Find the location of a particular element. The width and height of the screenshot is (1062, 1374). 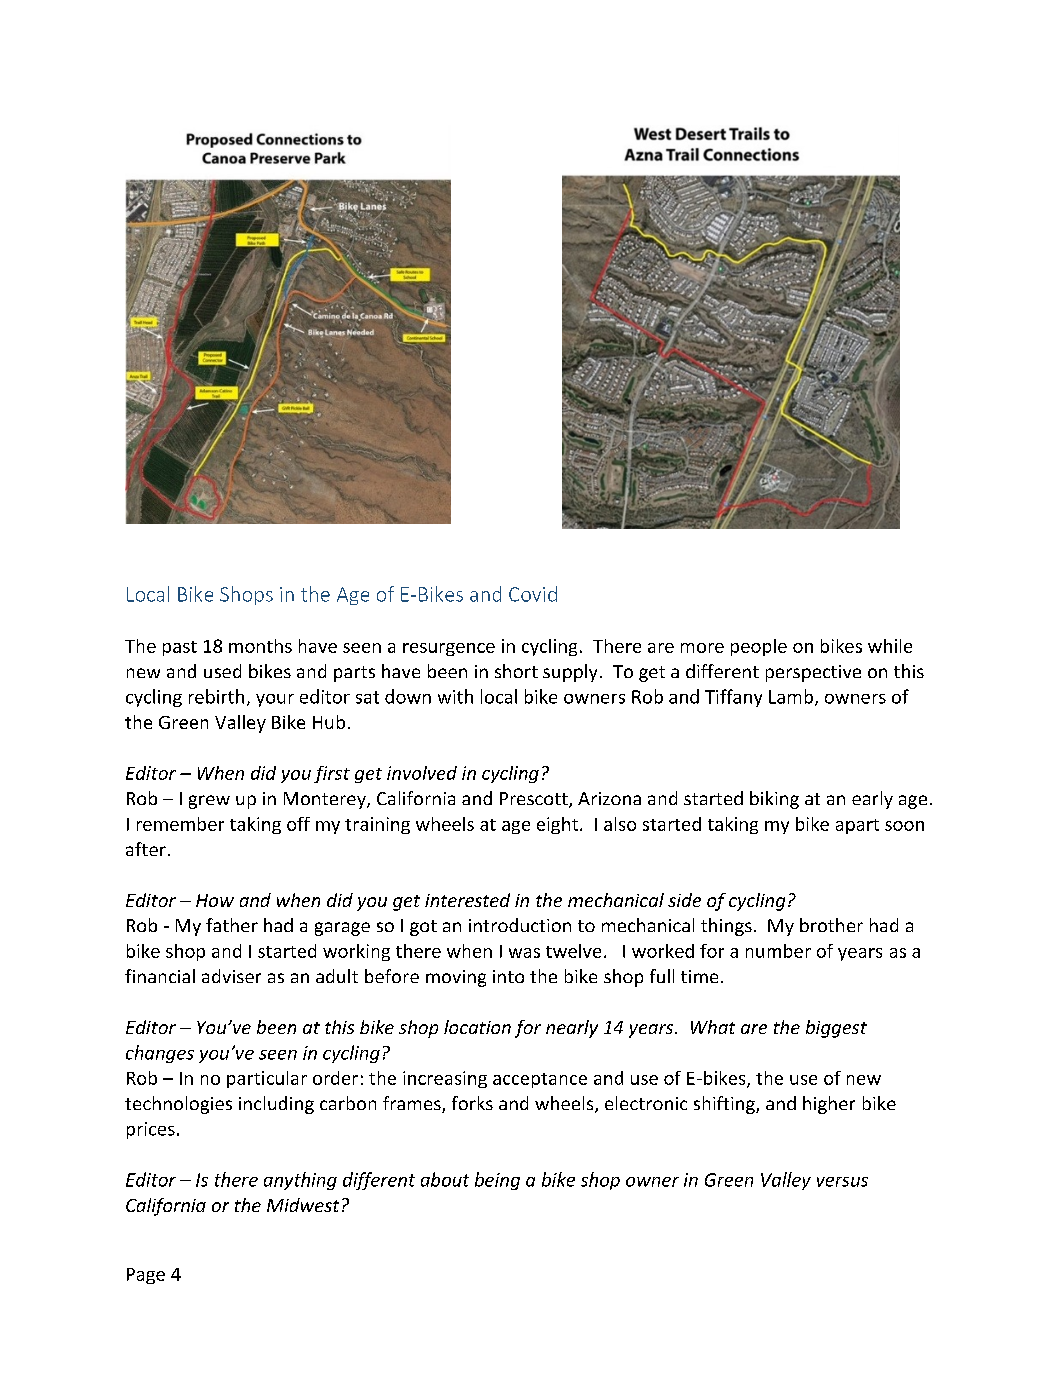

Page is located at coordinates (146, 1276).
